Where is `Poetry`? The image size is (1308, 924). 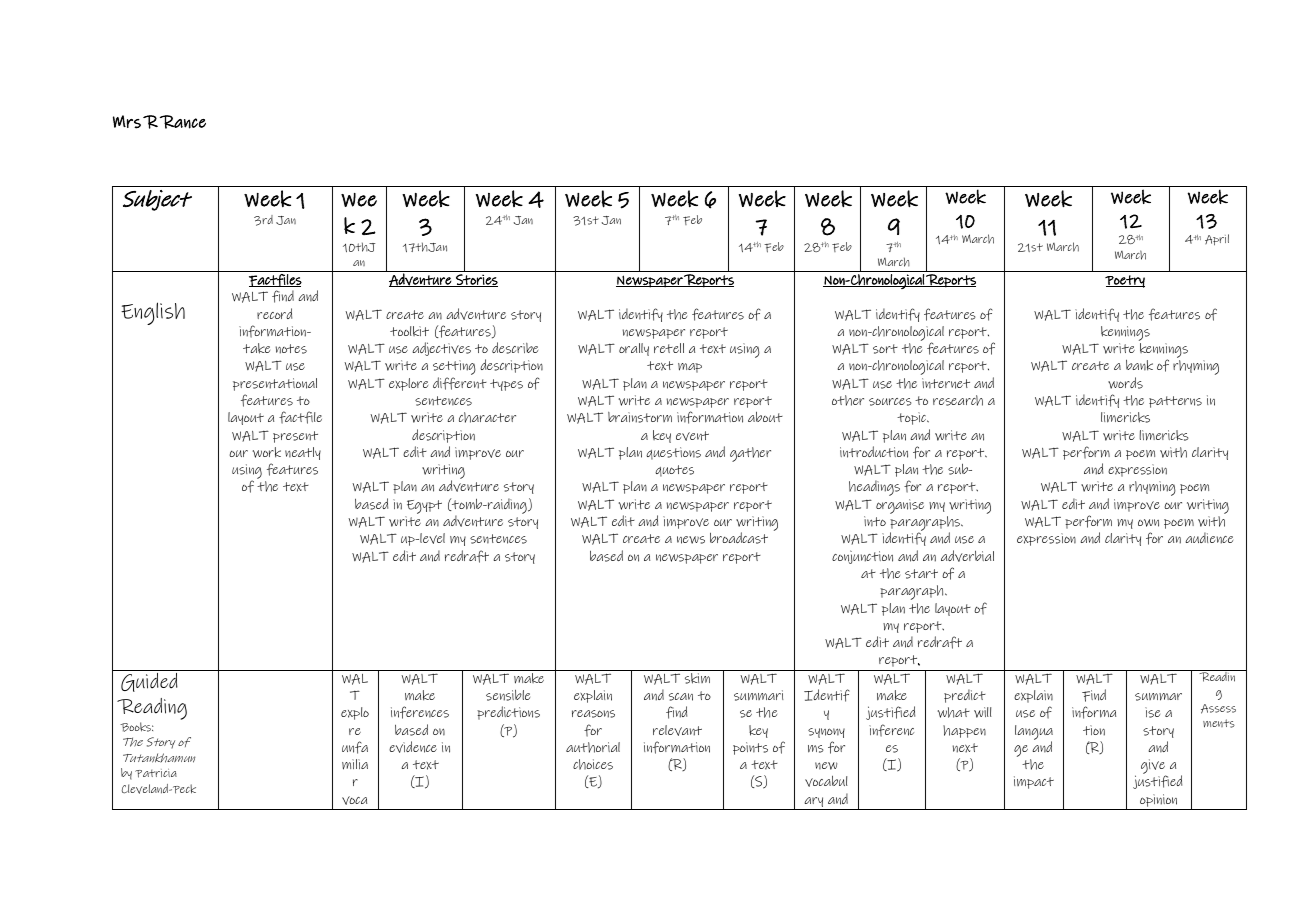
Poetry is located at coordinates (1125, 281).
